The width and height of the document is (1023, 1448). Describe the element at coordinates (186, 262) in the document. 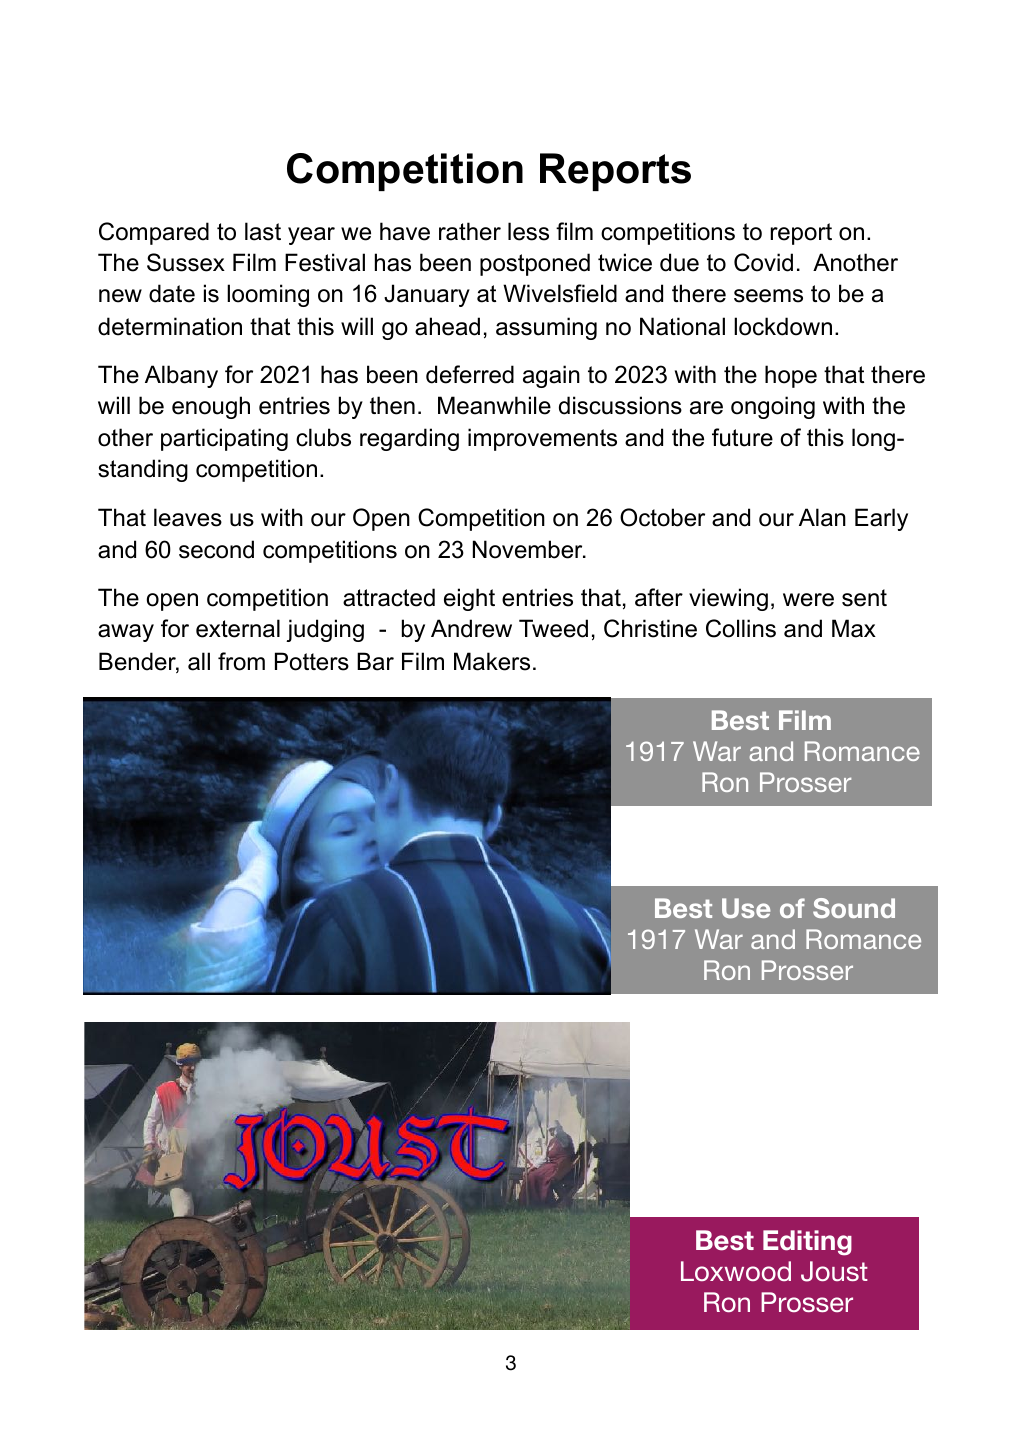

I see `Sussex` at that location.
